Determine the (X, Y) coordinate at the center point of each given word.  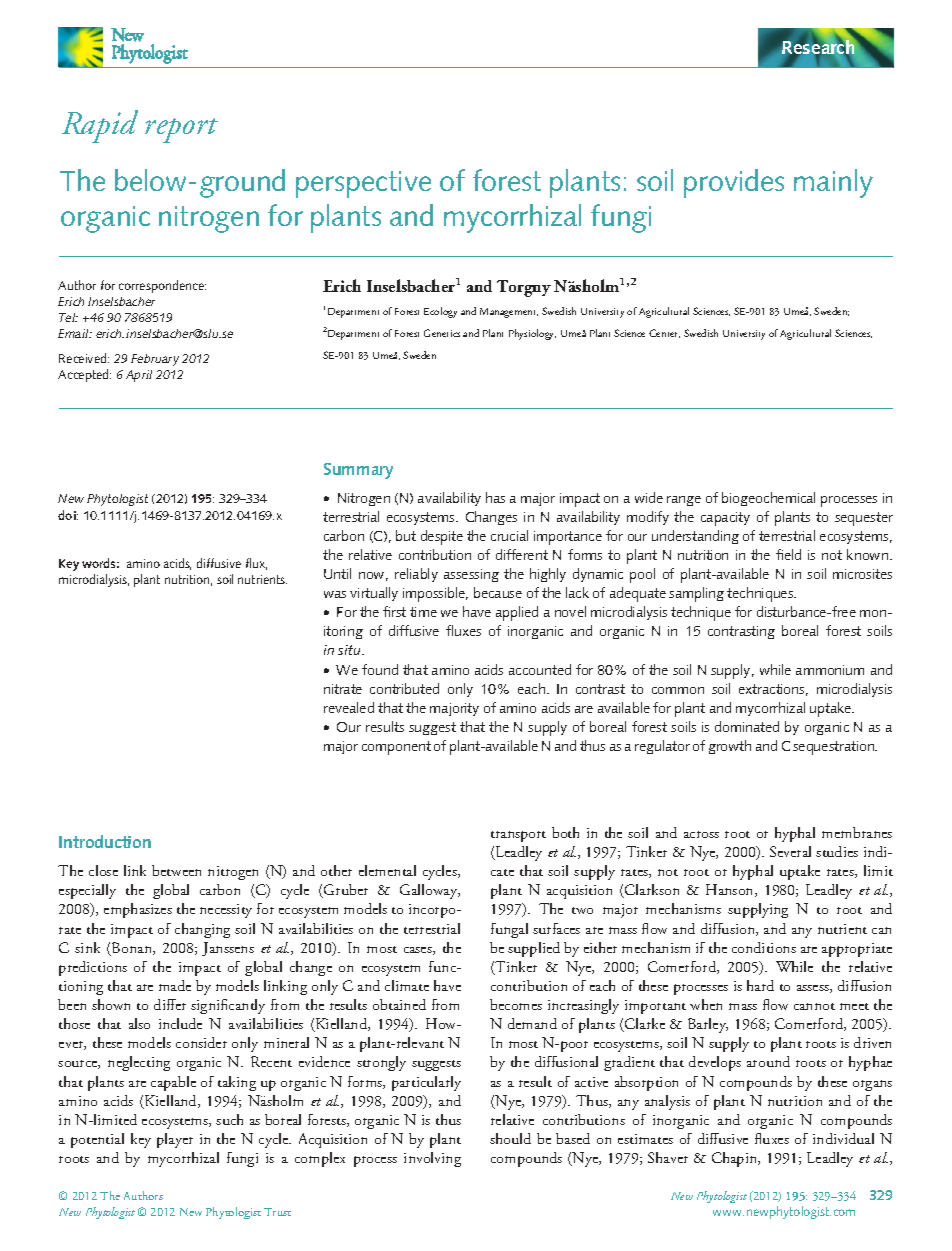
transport (518, 836)
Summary (358, 471)
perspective (363, 184)
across (701, 834)
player (175, 1140)
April (139, 376)
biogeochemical (768, 499)
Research (817, 47)
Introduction (105, 841)
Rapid (100, 126)
